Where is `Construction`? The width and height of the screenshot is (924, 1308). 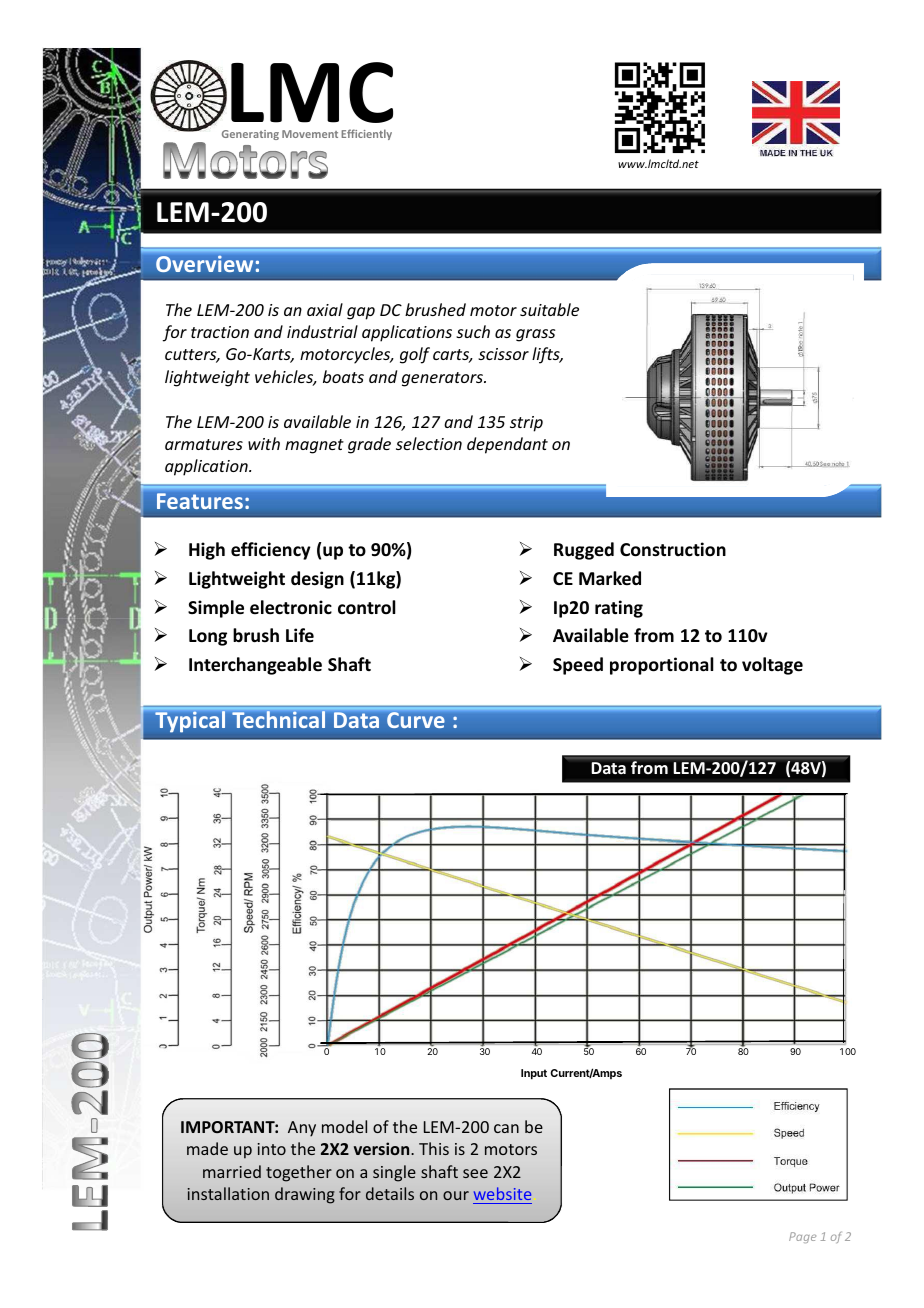
Construction is located at coordinates (673, 549).
